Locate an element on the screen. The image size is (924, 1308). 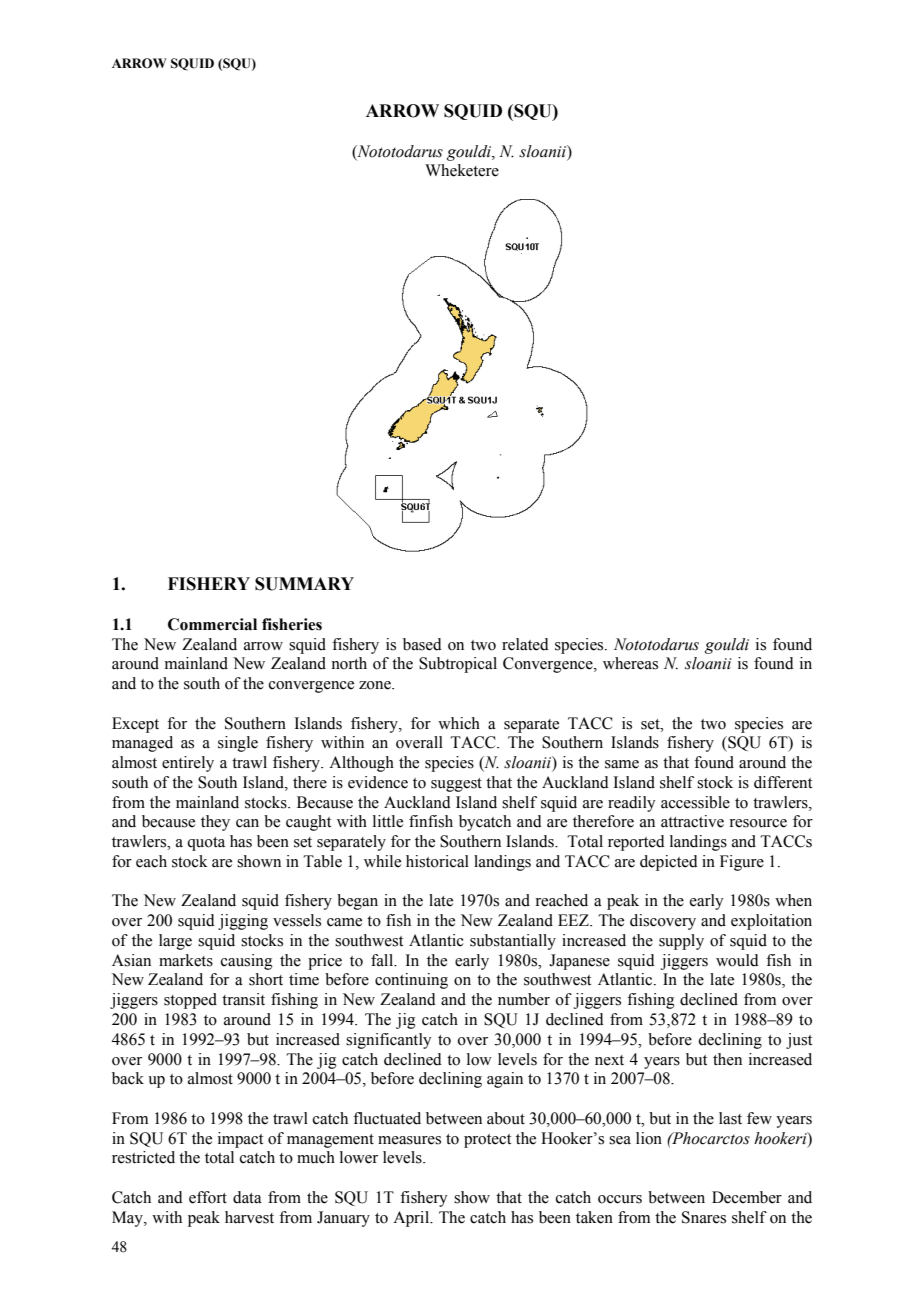
whereas is located at coordinates (630, 663).
